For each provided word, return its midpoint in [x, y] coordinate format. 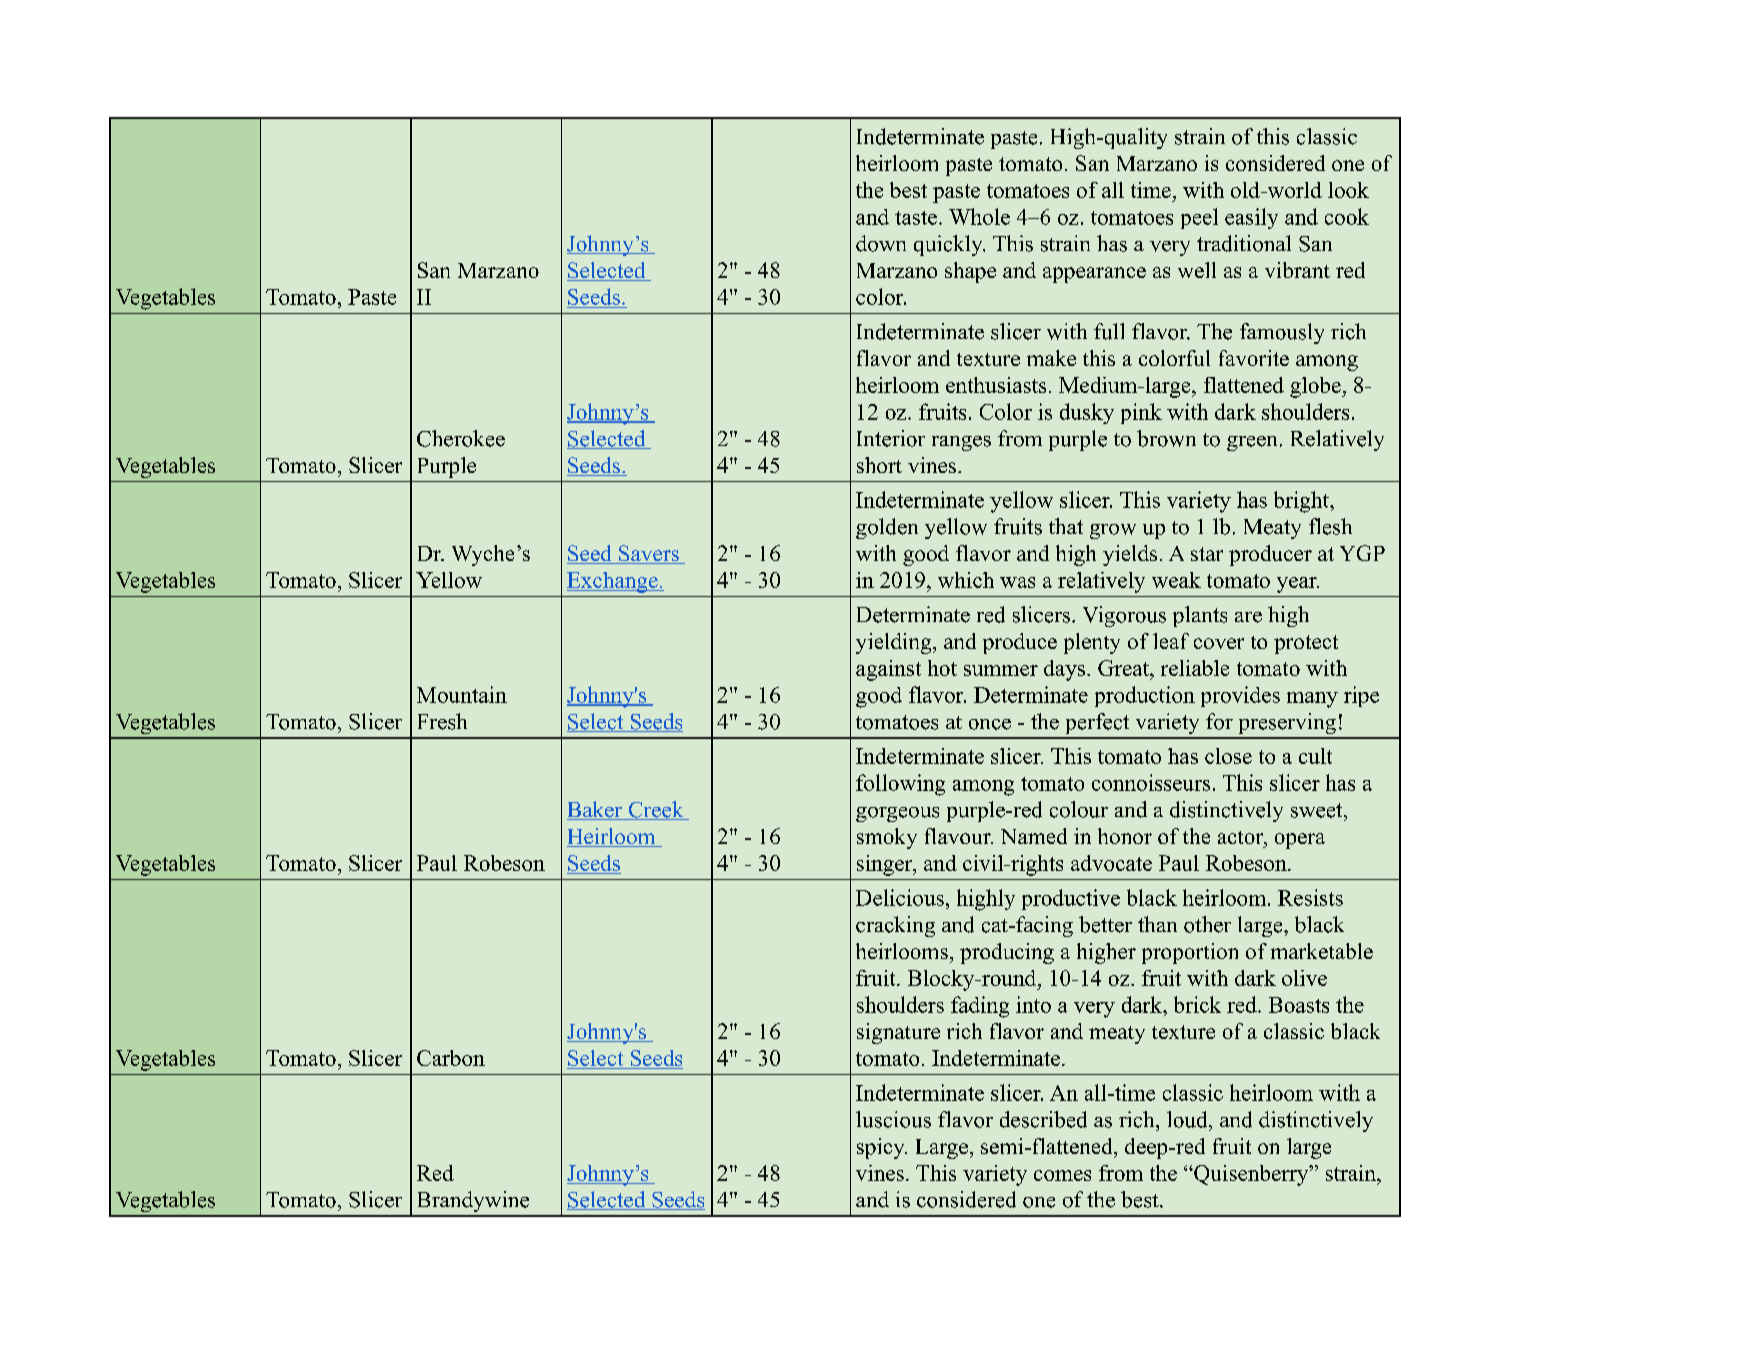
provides [1240, 696]
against [888, 670]
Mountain [462, 694]
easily [1251, 218]
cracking [895, 926]
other [1207, 924]
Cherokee [461, 438]
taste [916, 218]
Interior [891, 438]
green [1252, 443]
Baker [596, 810]
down [881, 243]
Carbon [451, 1058]
